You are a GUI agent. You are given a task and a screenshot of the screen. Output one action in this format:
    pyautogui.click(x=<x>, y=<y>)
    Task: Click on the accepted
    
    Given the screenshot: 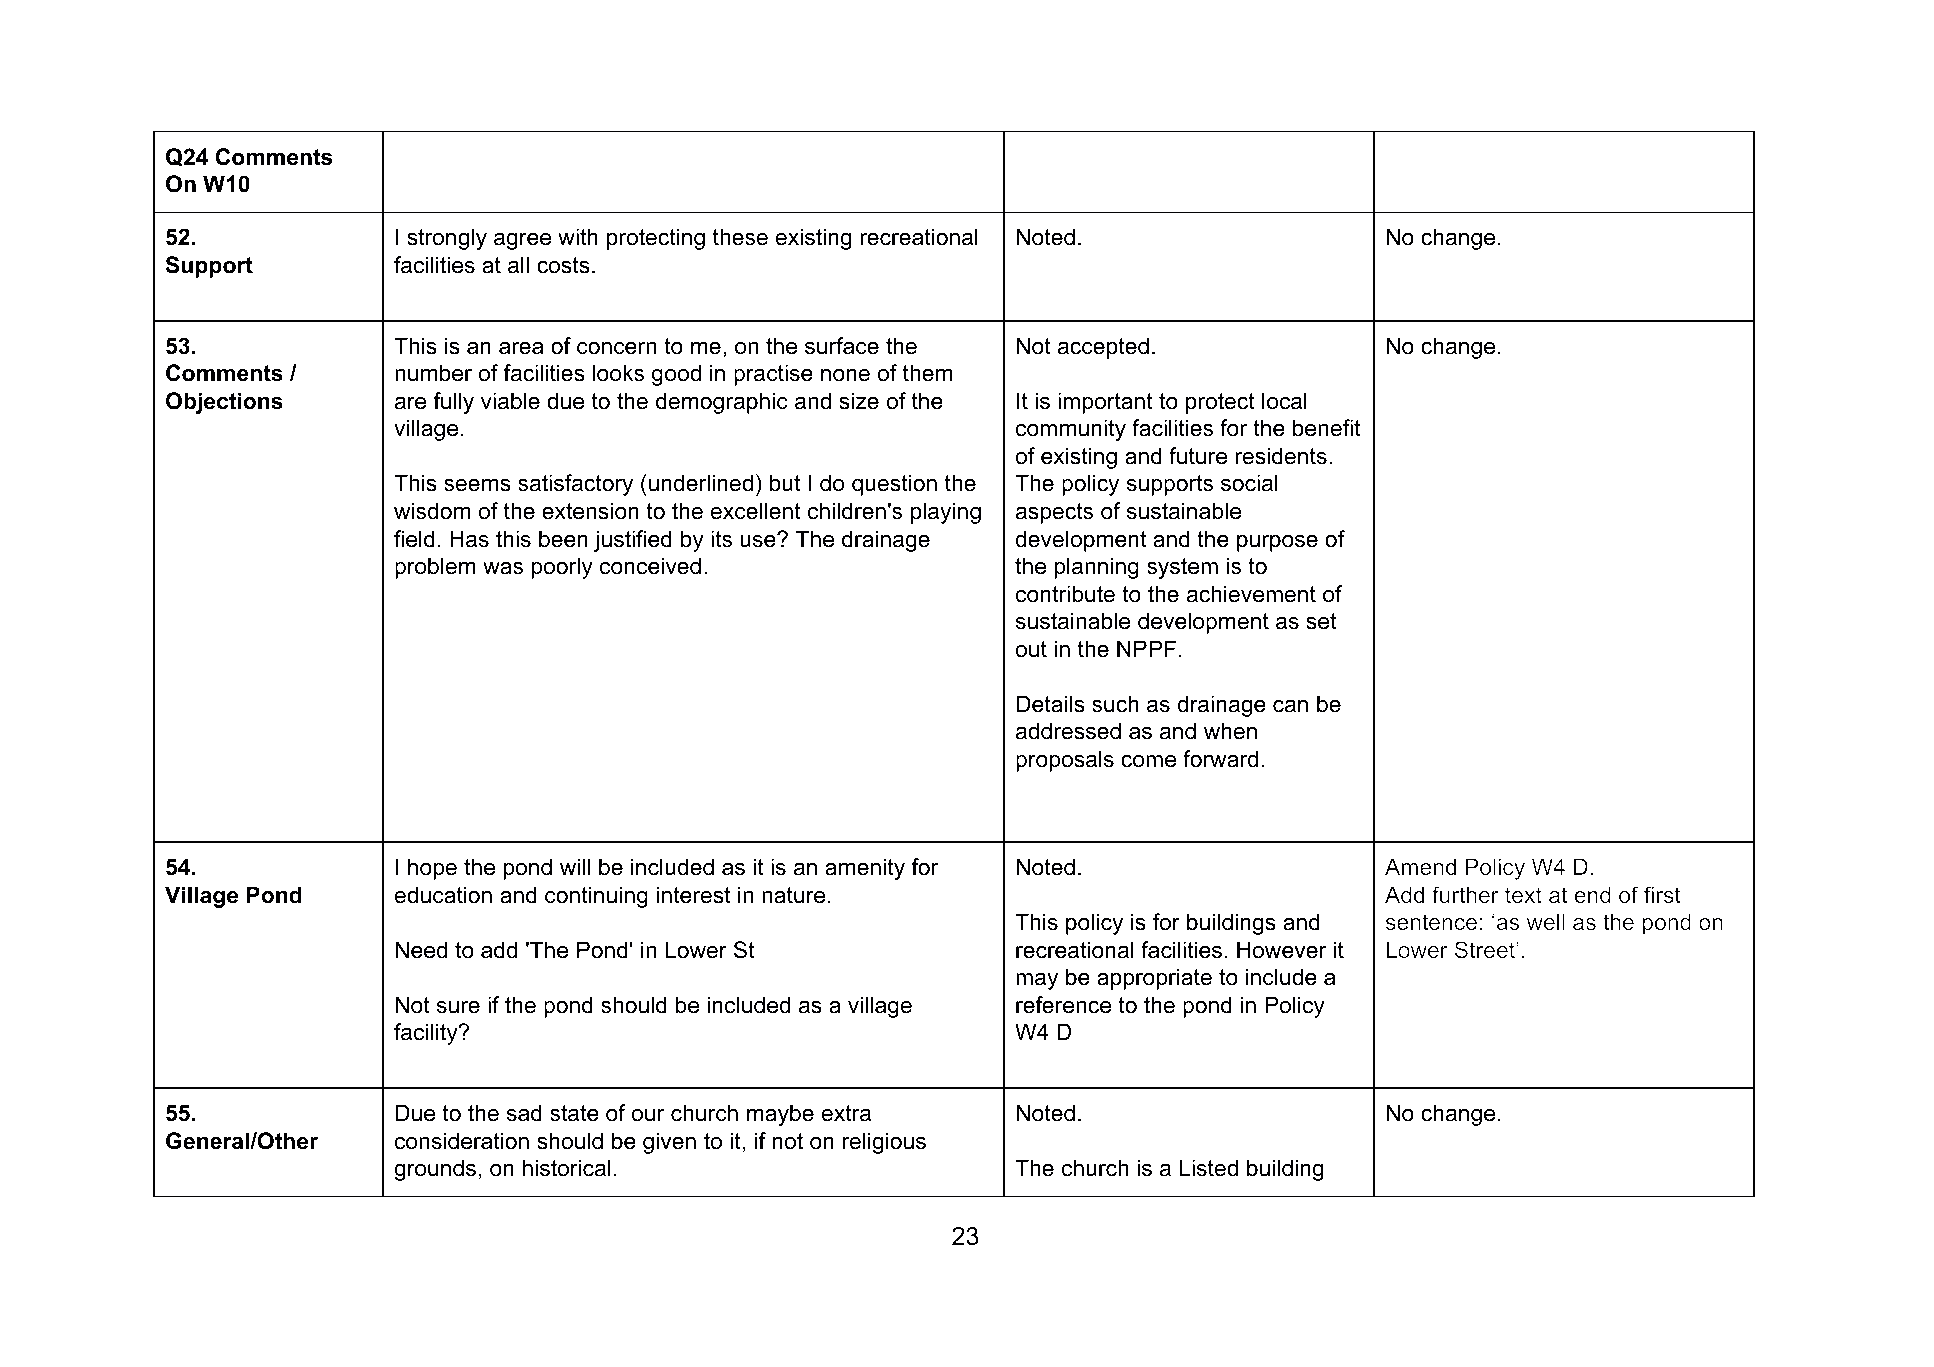 What is the action you would take?
    pyautogui.click(x=1103, y=348)
